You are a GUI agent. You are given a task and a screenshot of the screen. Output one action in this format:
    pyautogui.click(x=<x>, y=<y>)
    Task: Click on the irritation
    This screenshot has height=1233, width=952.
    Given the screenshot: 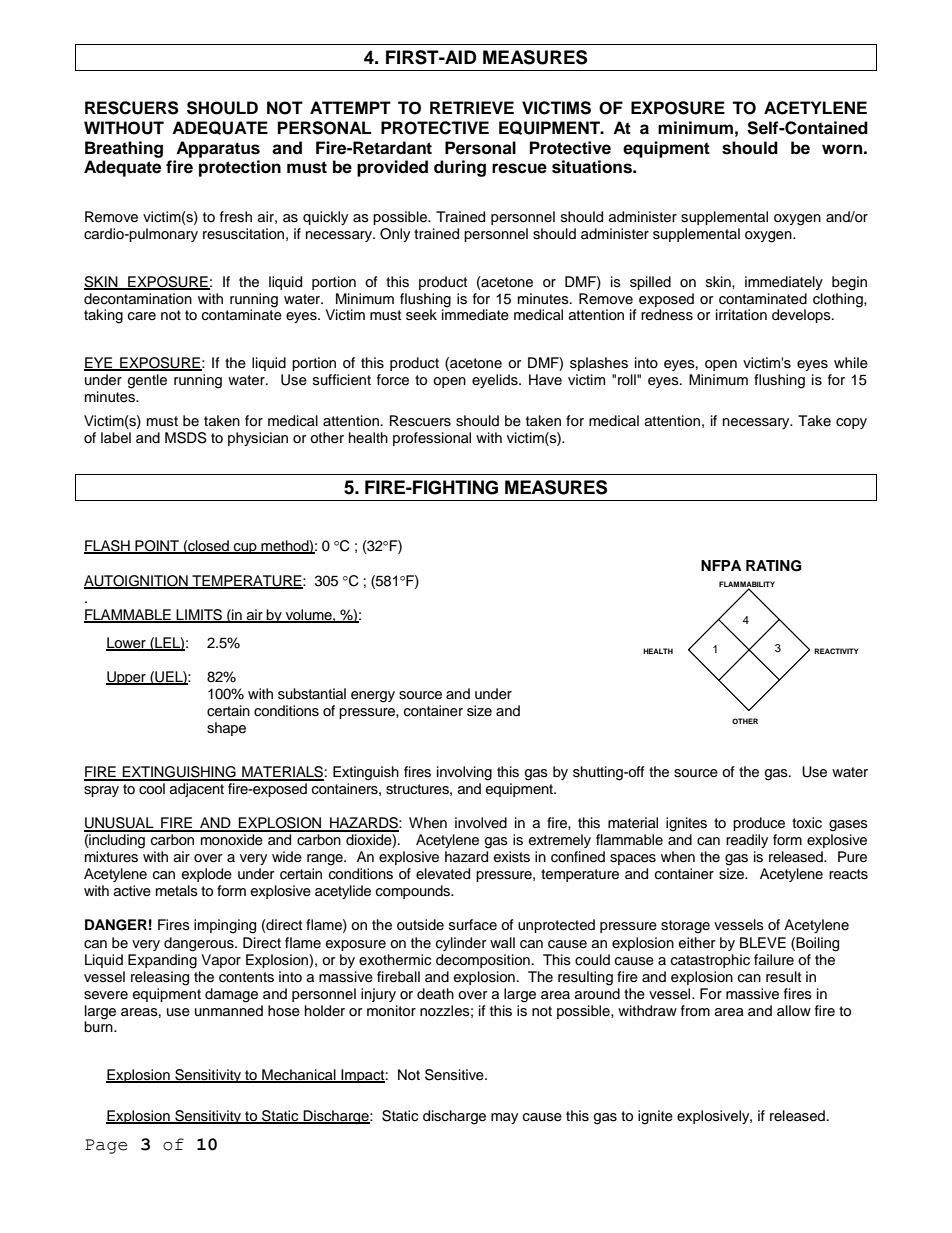 What is the action you would take?
    pyautogui.click(x=741, y=314)
